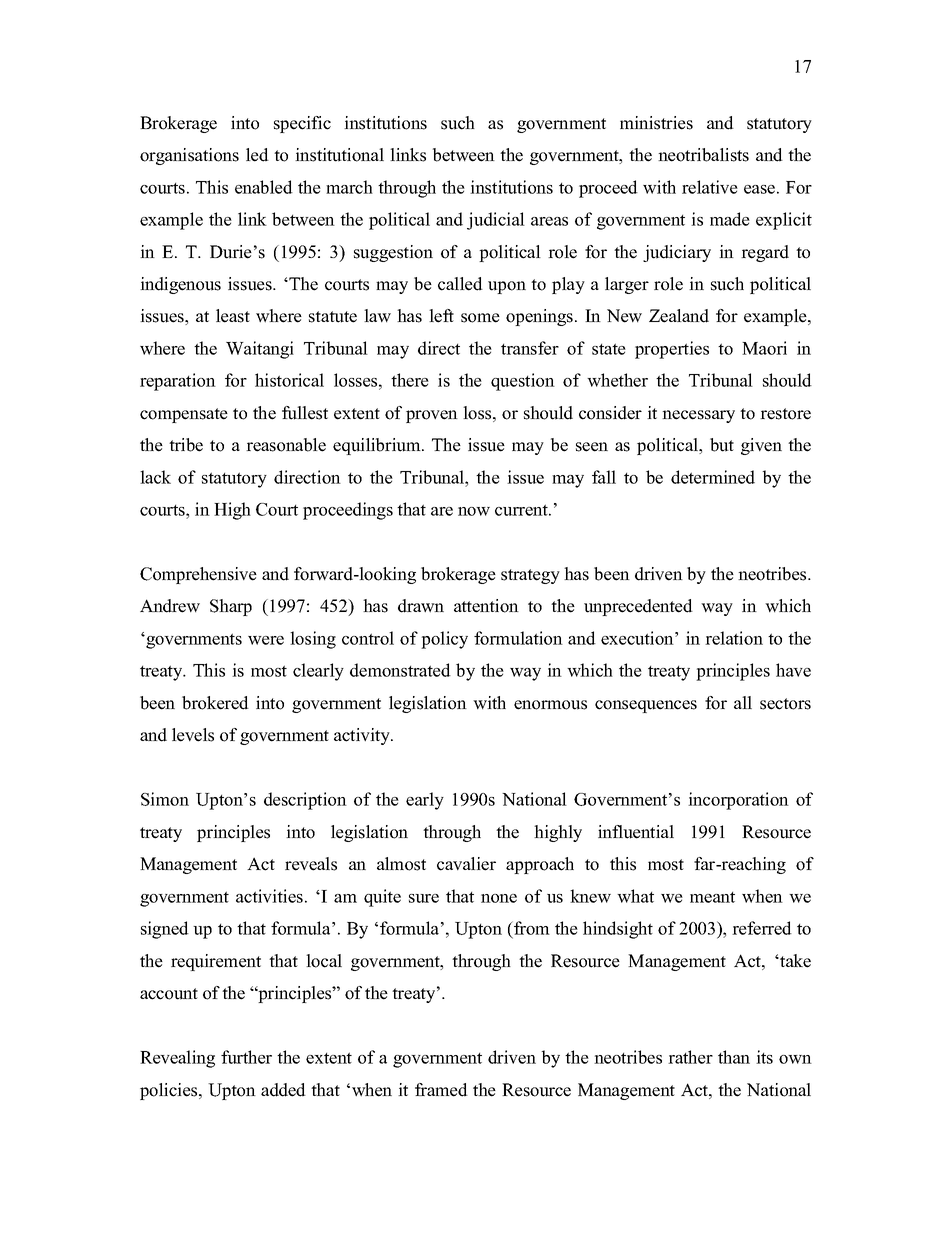  I want to click on framed, so click(441, 1090).
